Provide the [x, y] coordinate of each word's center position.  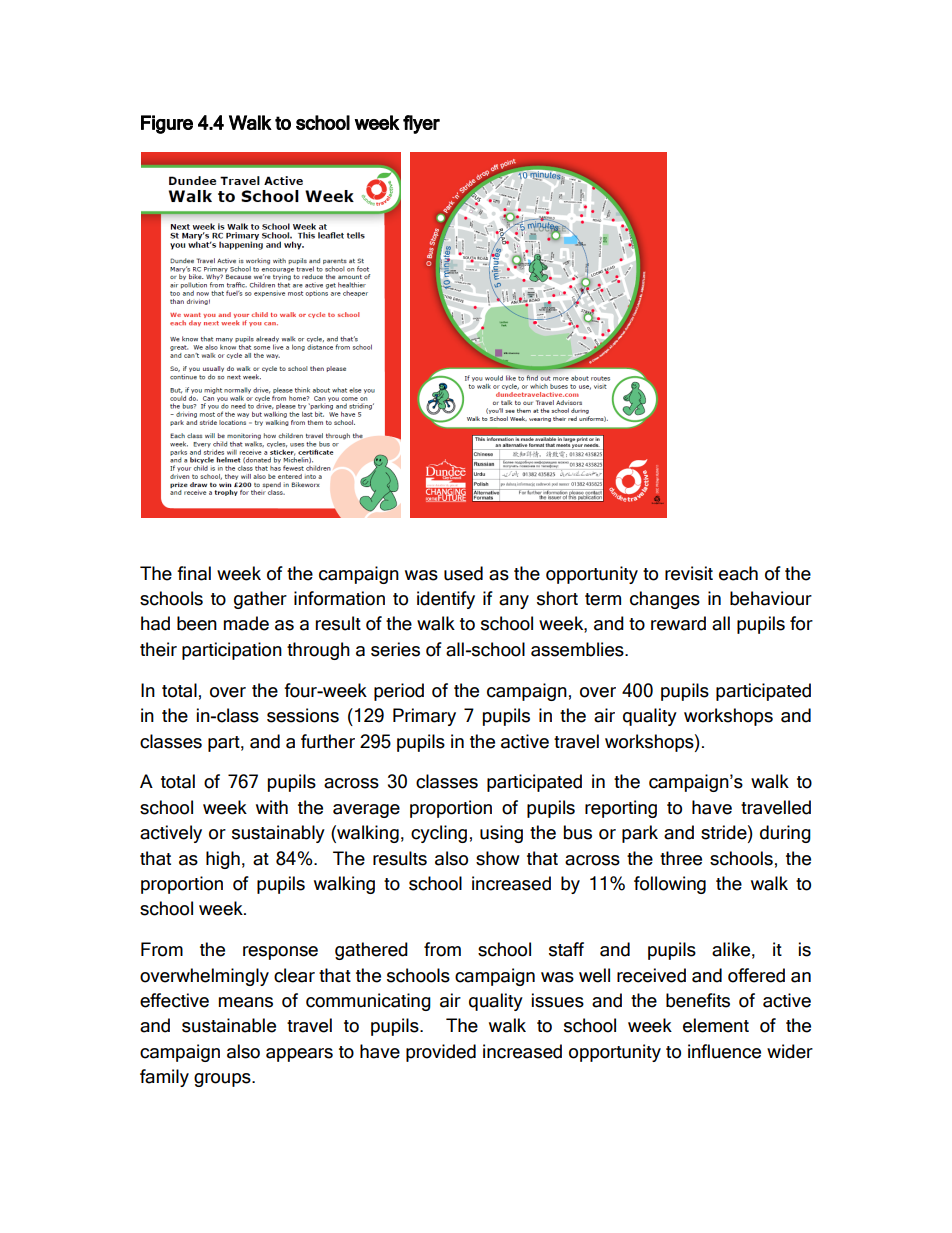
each [738, 573]
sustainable [229, 1025]
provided [441, 1053]
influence [724, 1051]
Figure [167, 124]
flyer [421, 124]
